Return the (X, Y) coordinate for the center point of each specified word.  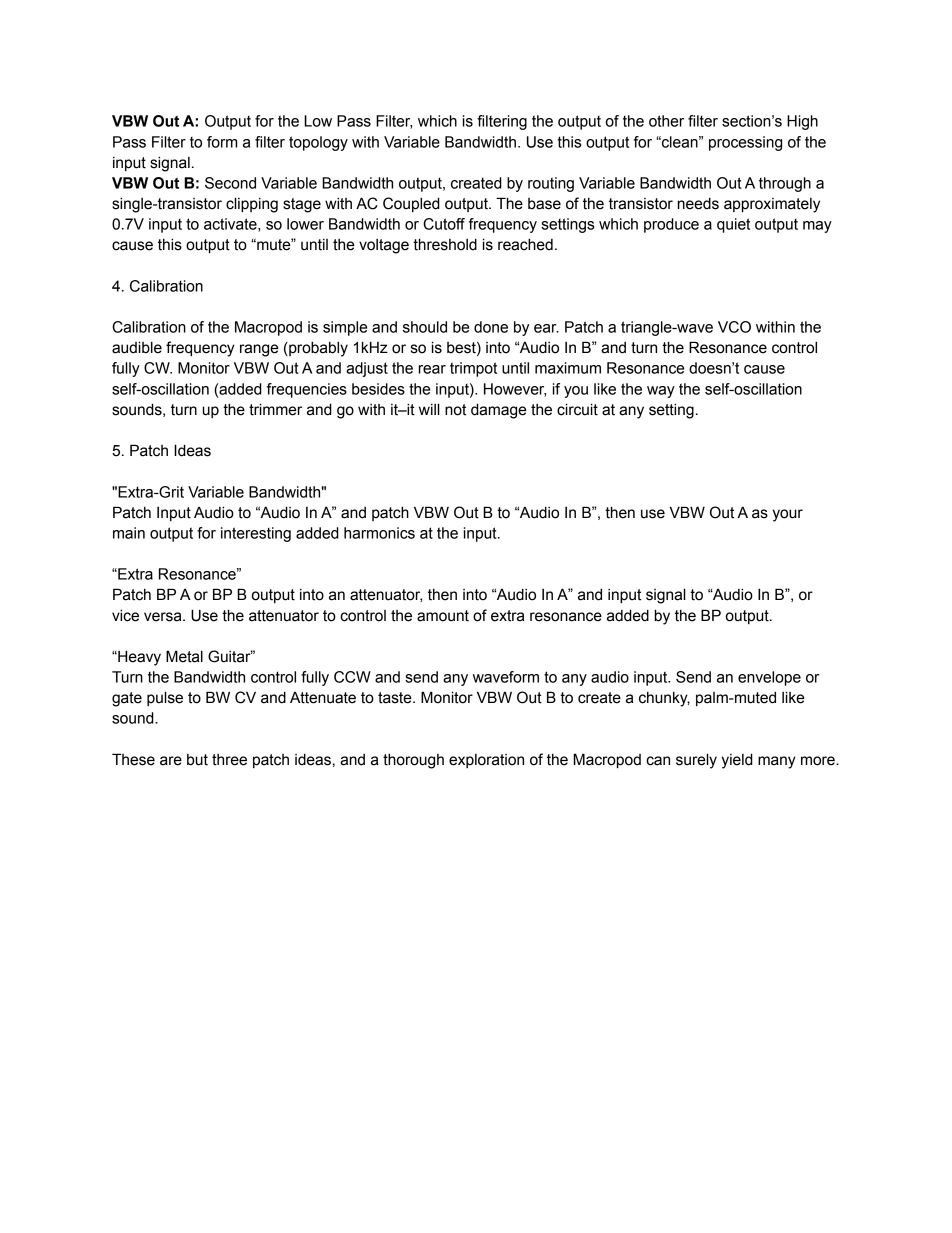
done (491, 327)
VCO (734, 327)
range (259, 350)
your (788, 515)
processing (745, 143)
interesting (256, 534)
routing (551, 184)
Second (230, 183)
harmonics (379, 533)
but (197, 760)
